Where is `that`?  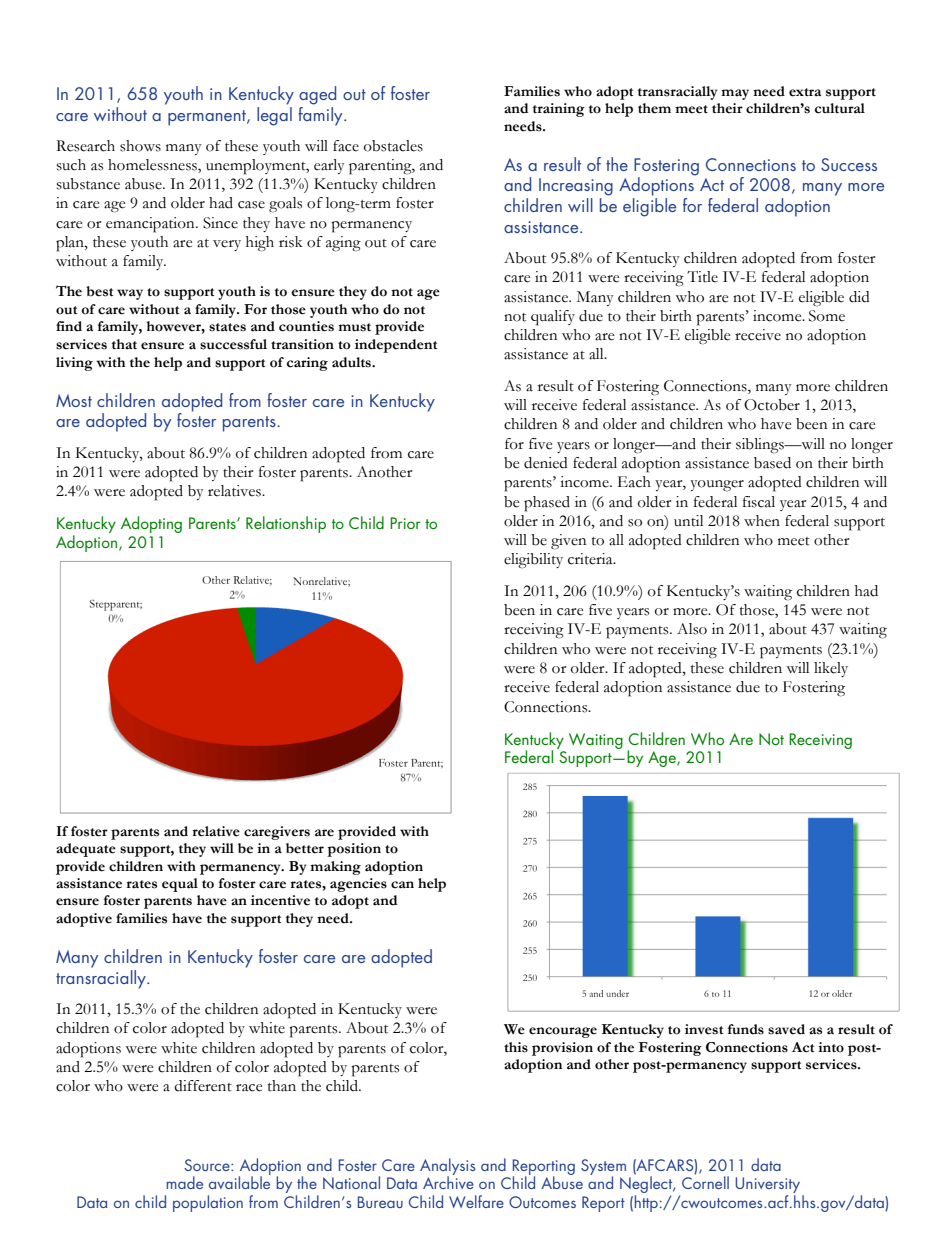
that is located at coordinates (124, 344).
